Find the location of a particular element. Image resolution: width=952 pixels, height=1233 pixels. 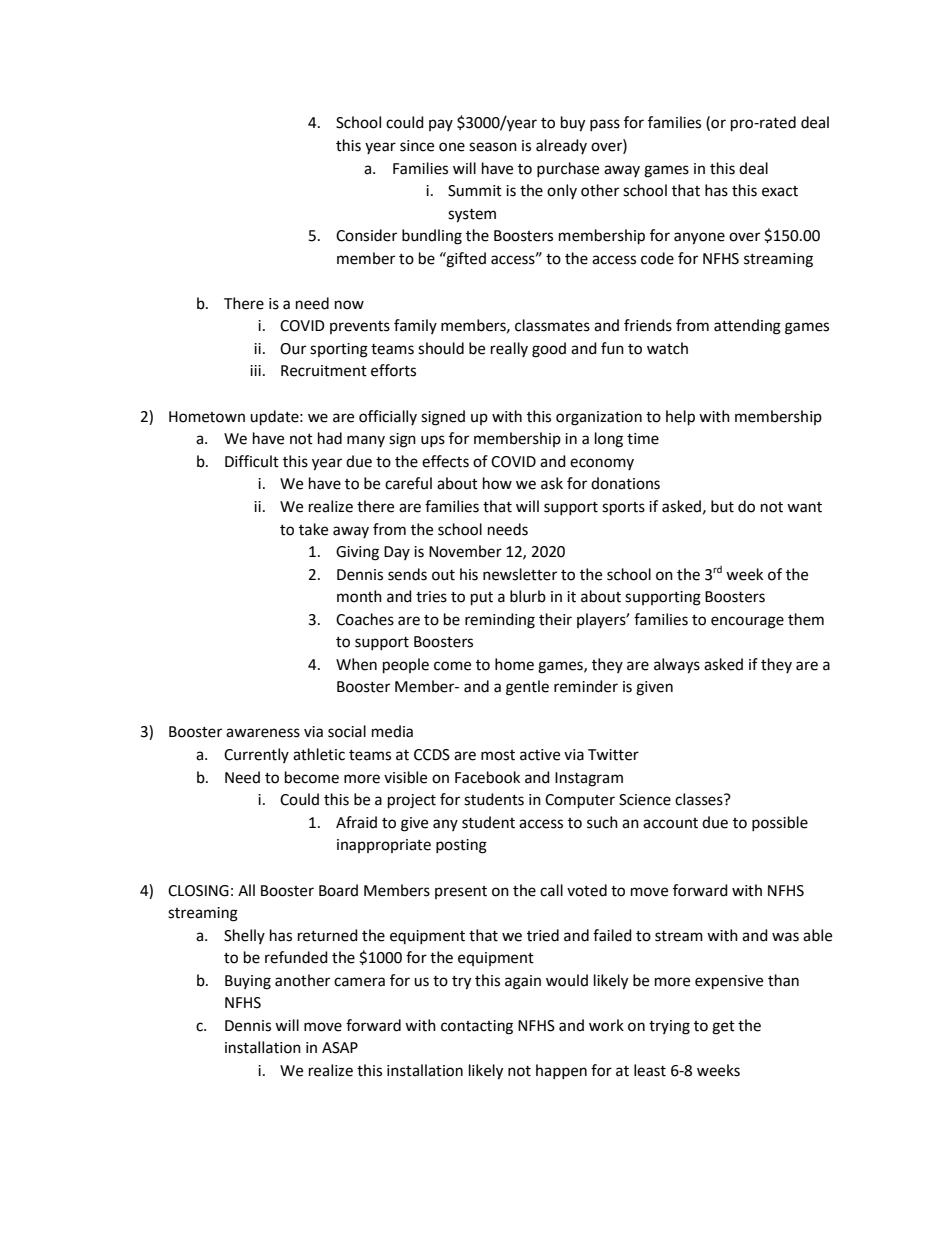

exact is located at coordinates (780, 191).
